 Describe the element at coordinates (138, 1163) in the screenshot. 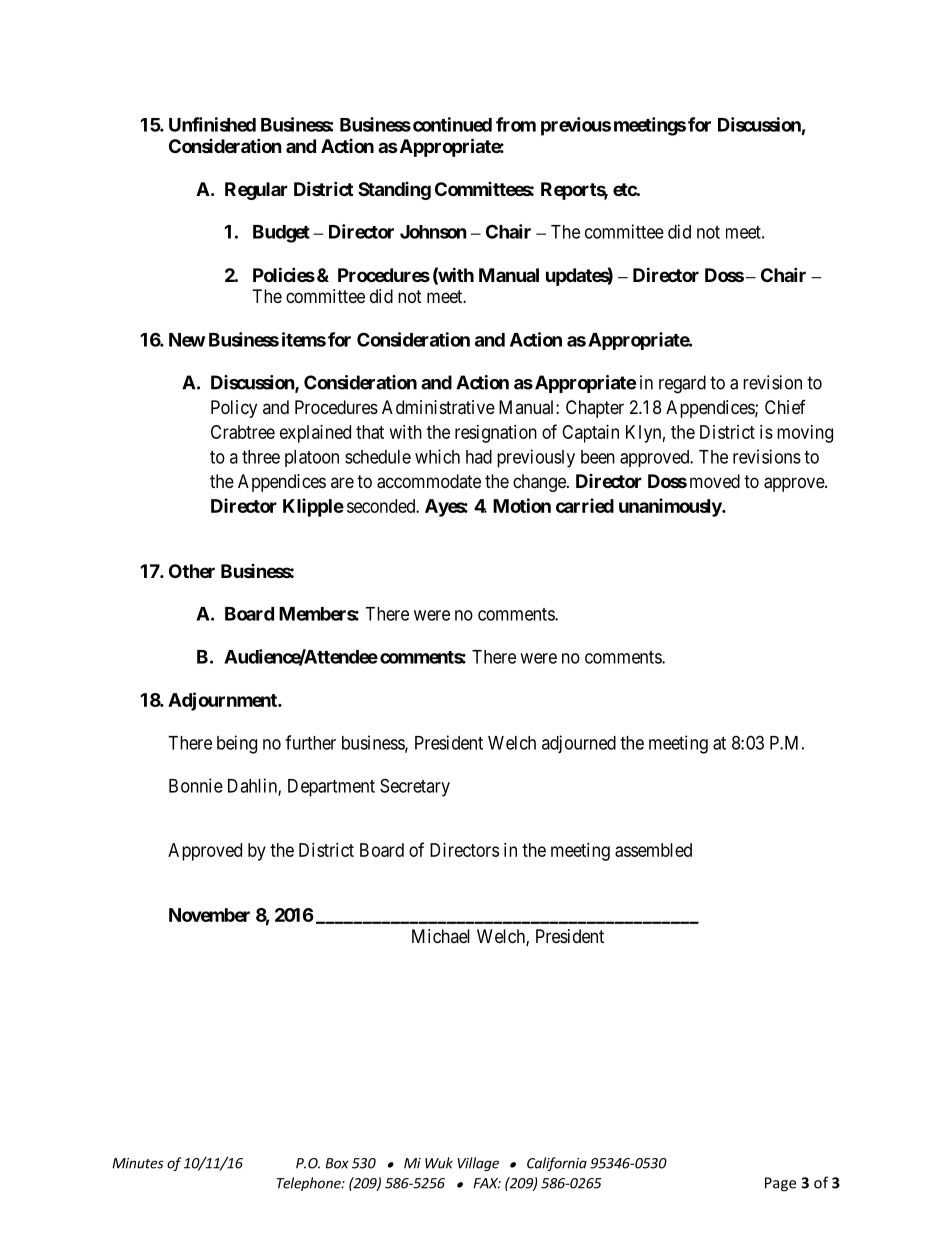

I see `Minutes` at that location.
